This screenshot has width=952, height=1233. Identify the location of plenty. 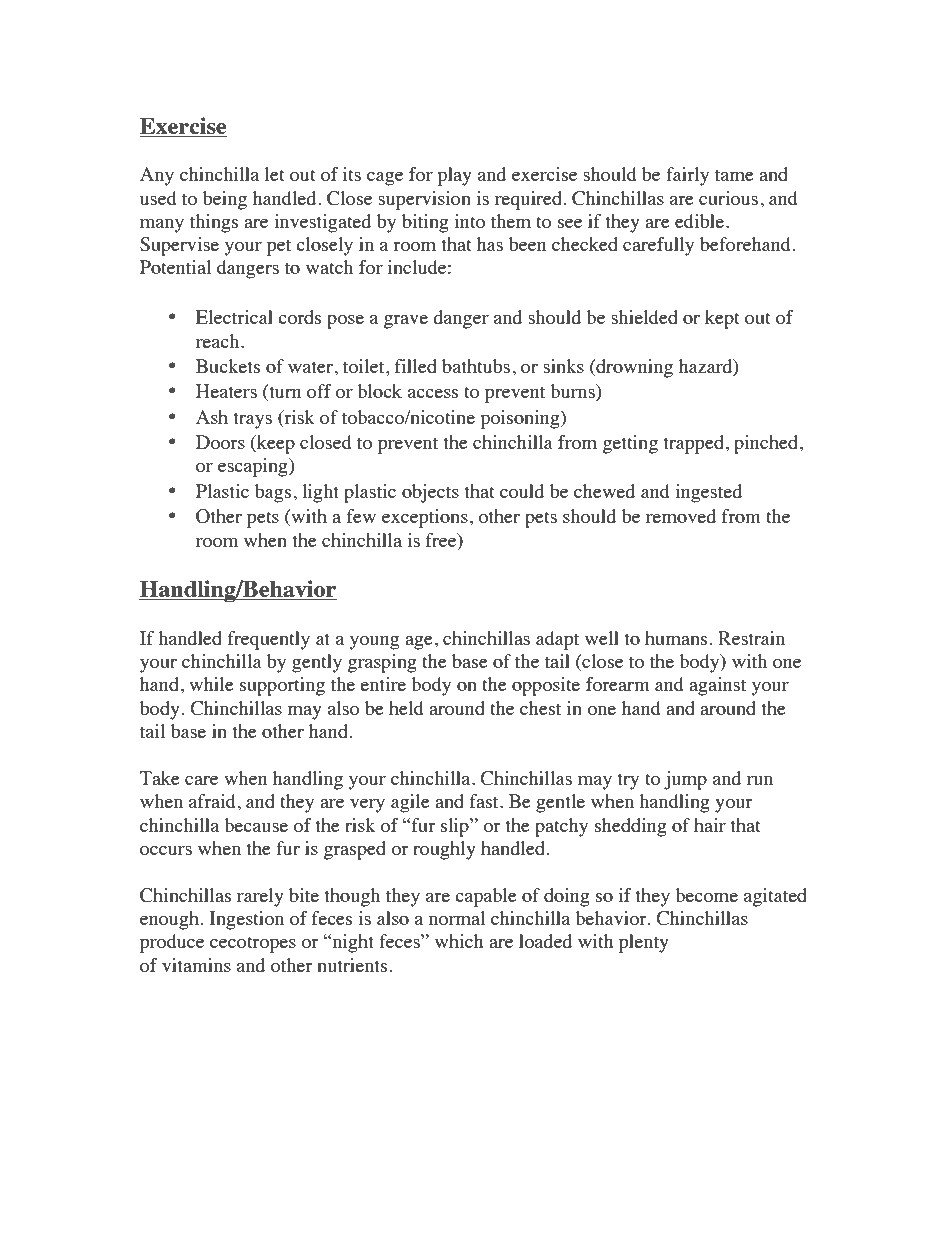
(644, 943).
